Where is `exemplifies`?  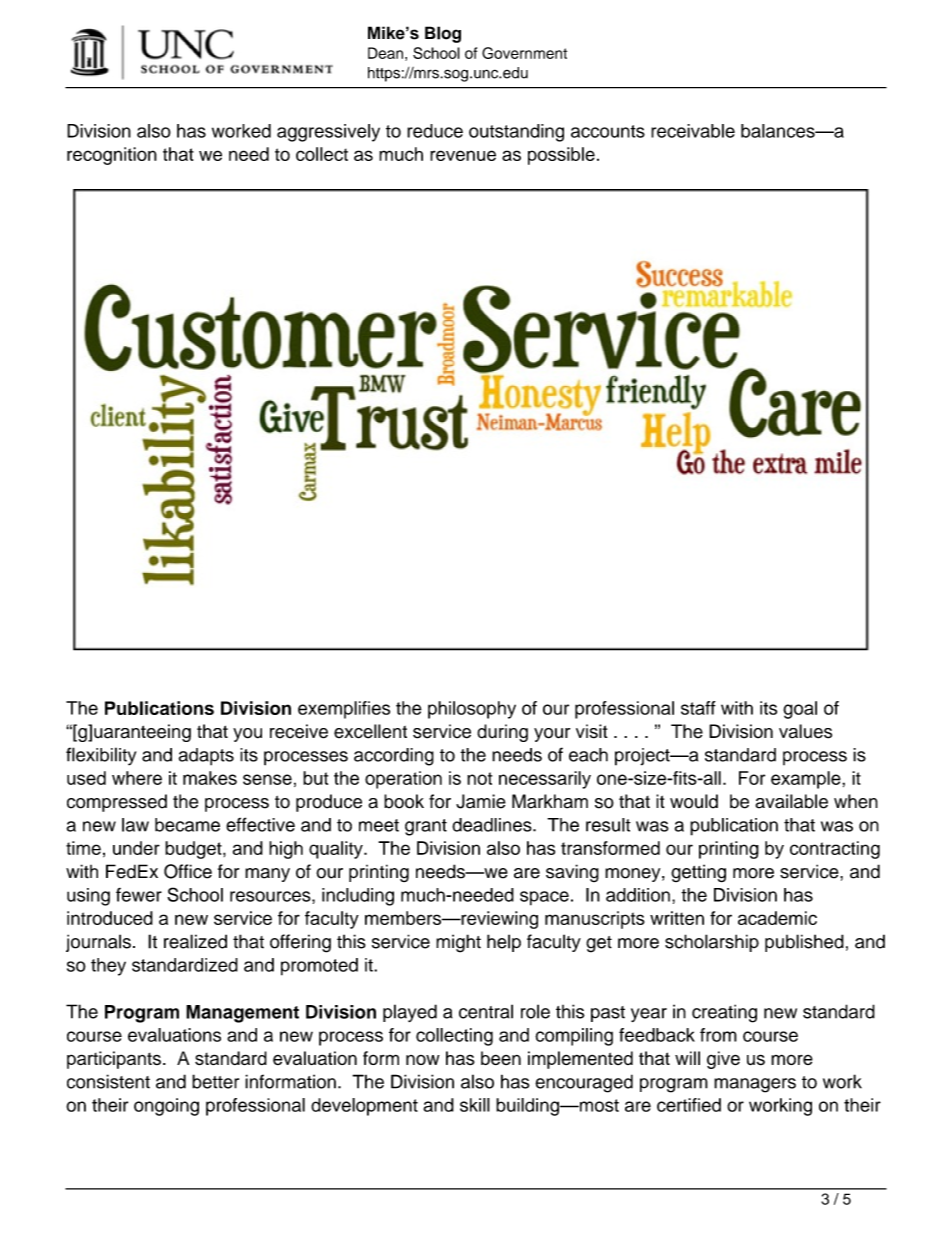
exemplifies is located at coordinates (344, 710).
